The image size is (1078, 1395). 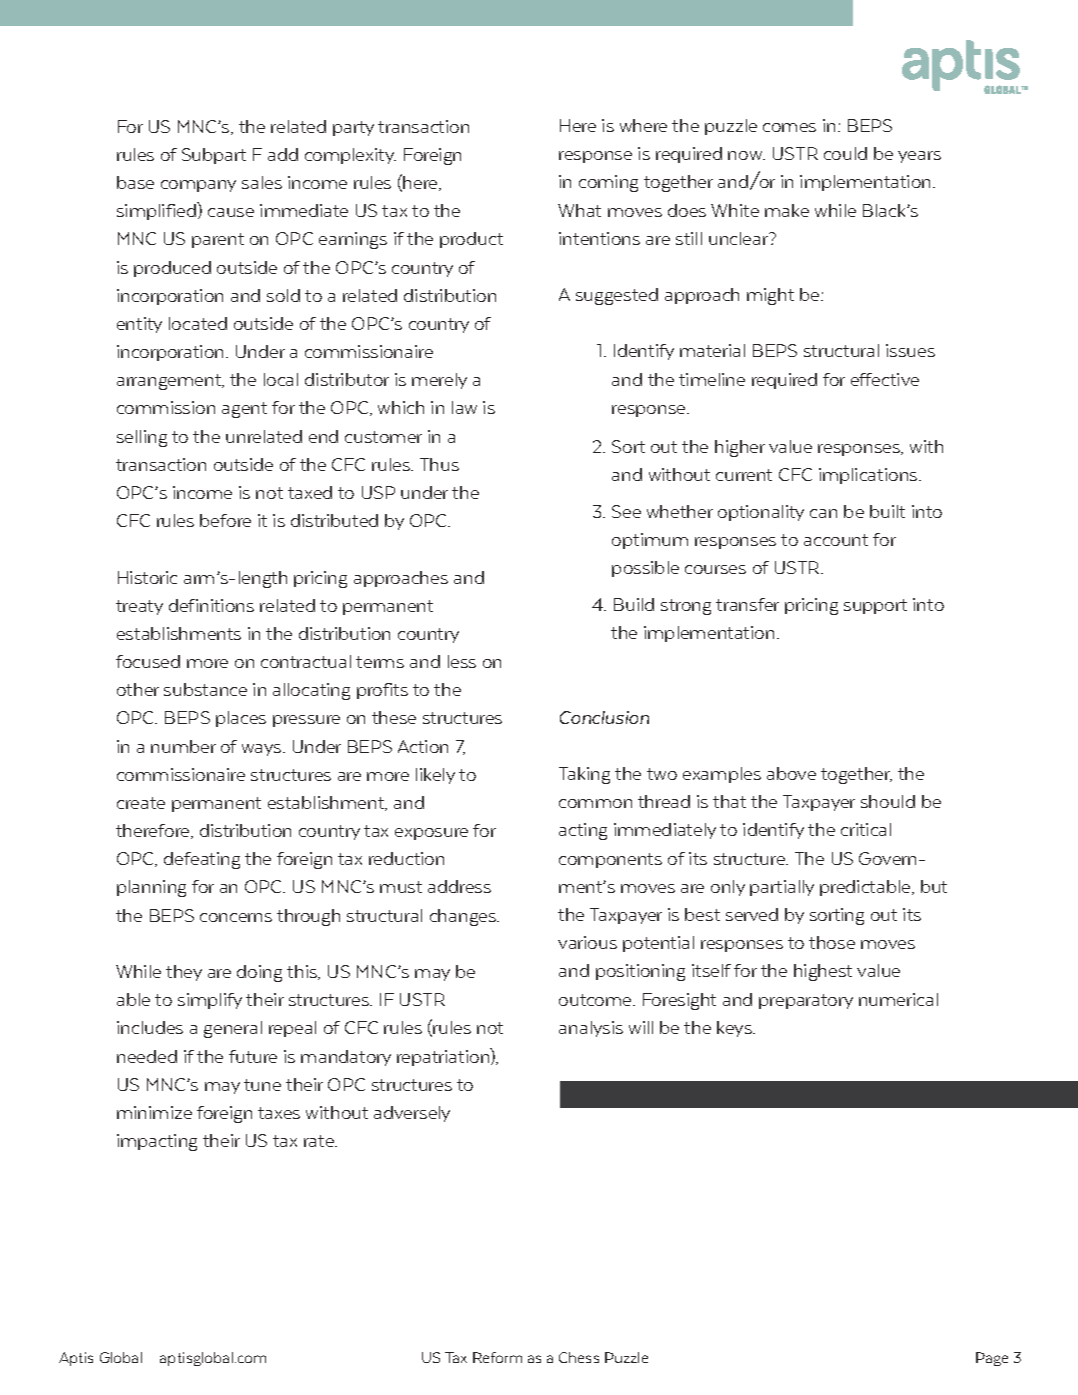 What do you see at coordinates (591, 1029) in the document?
I see `analysis` at bounding box center [591, 1029].
